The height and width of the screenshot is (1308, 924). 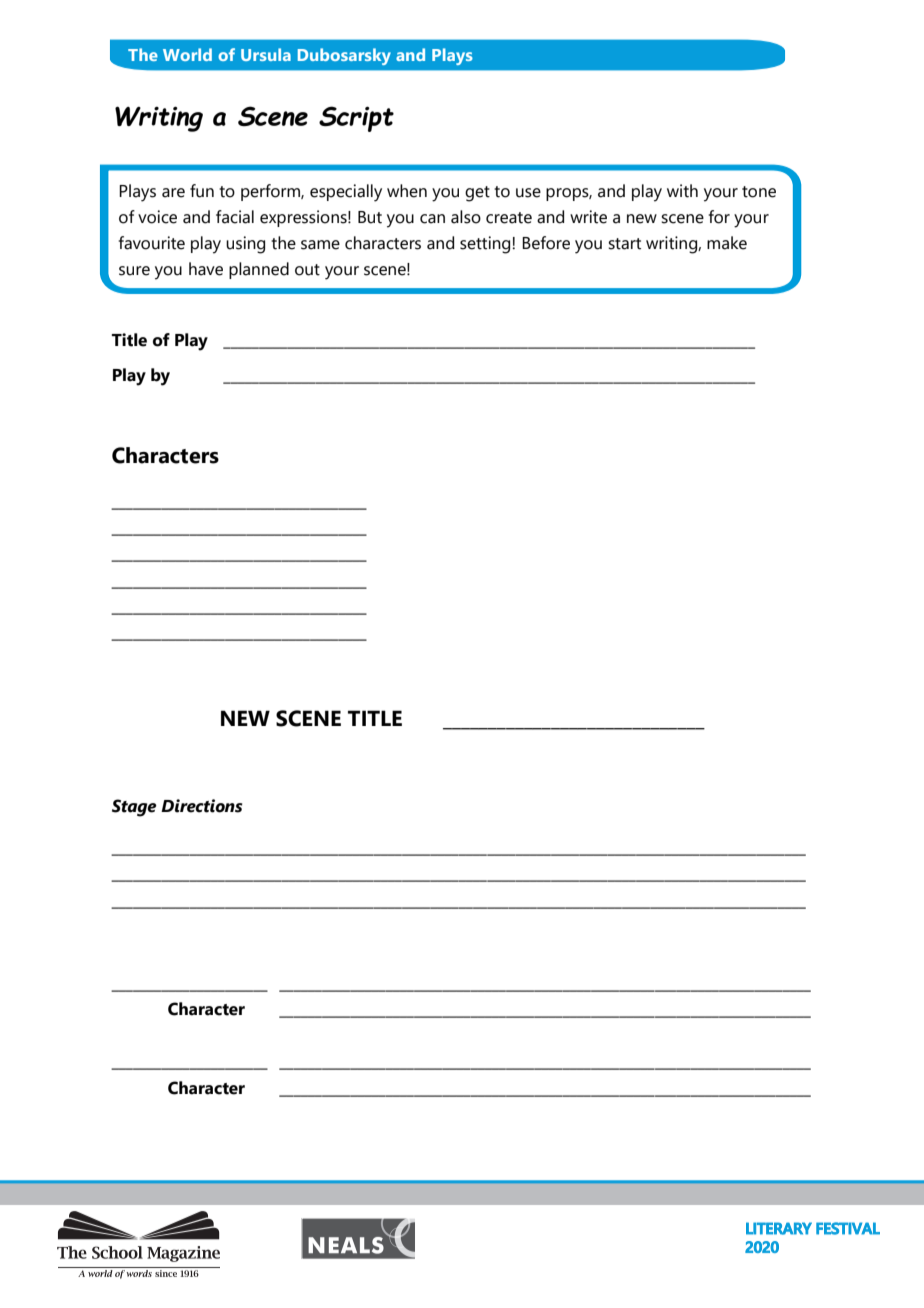 I want to click on FESTIVAL, so click(x=848, y=1228).
